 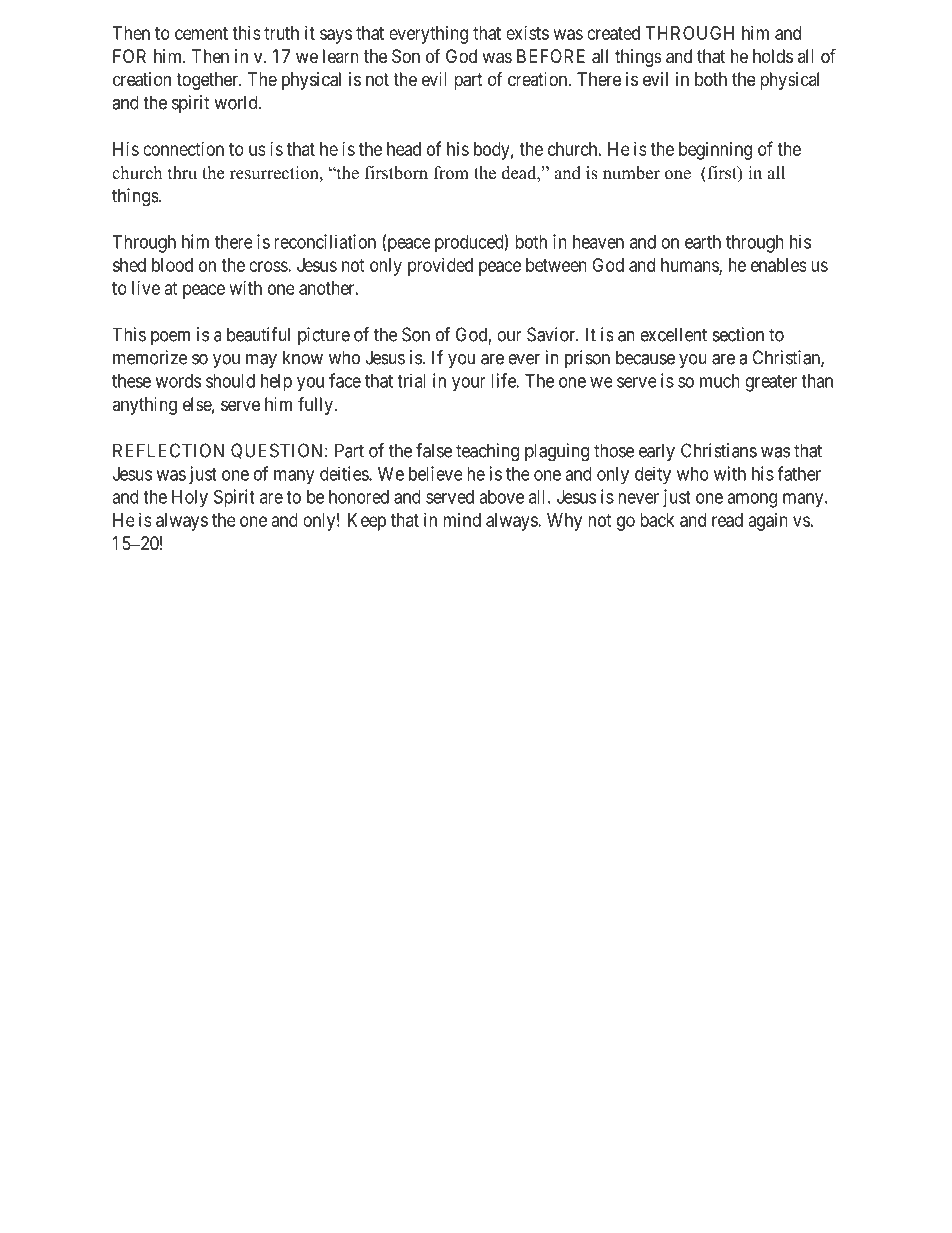 I want to click on humans, so click(x=690, y=266).
